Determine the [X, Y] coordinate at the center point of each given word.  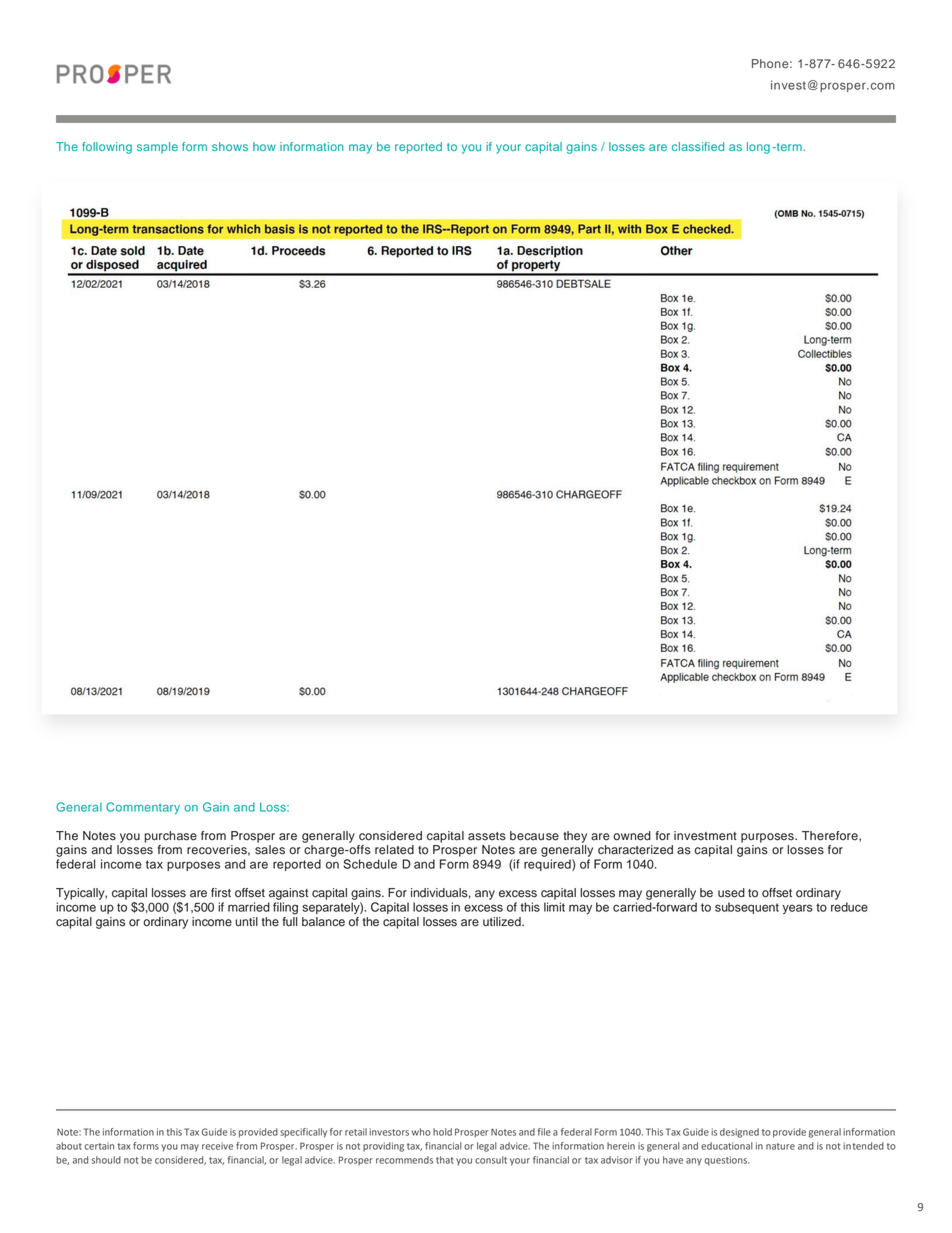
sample [157, 148]
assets [487, 836]
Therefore [831, 836]
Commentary [143, 808]
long [758, 148]
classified [698, 146]
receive [217, 1146]
